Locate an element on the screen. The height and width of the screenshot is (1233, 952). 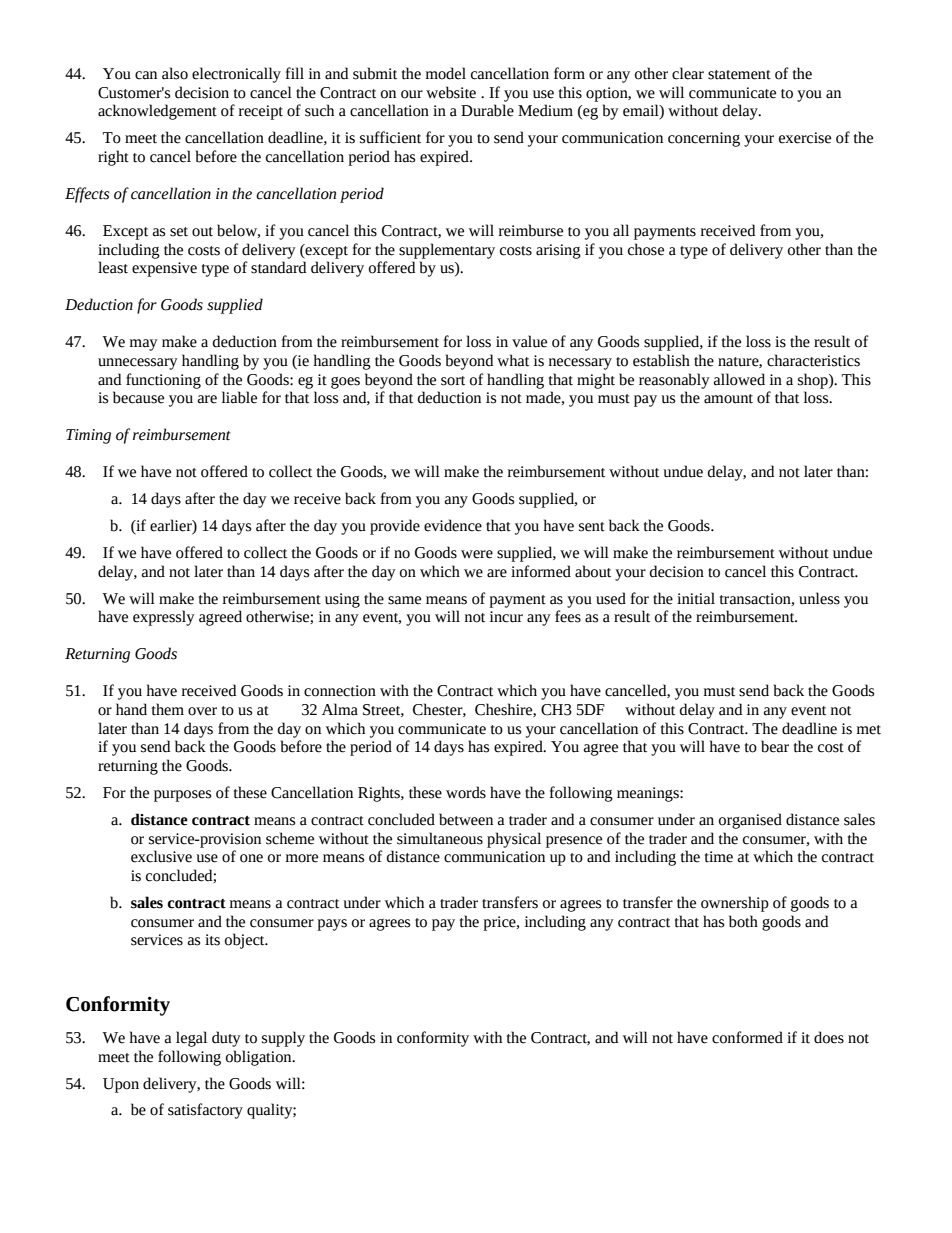
Timing is located at coordinates (88, 436).
